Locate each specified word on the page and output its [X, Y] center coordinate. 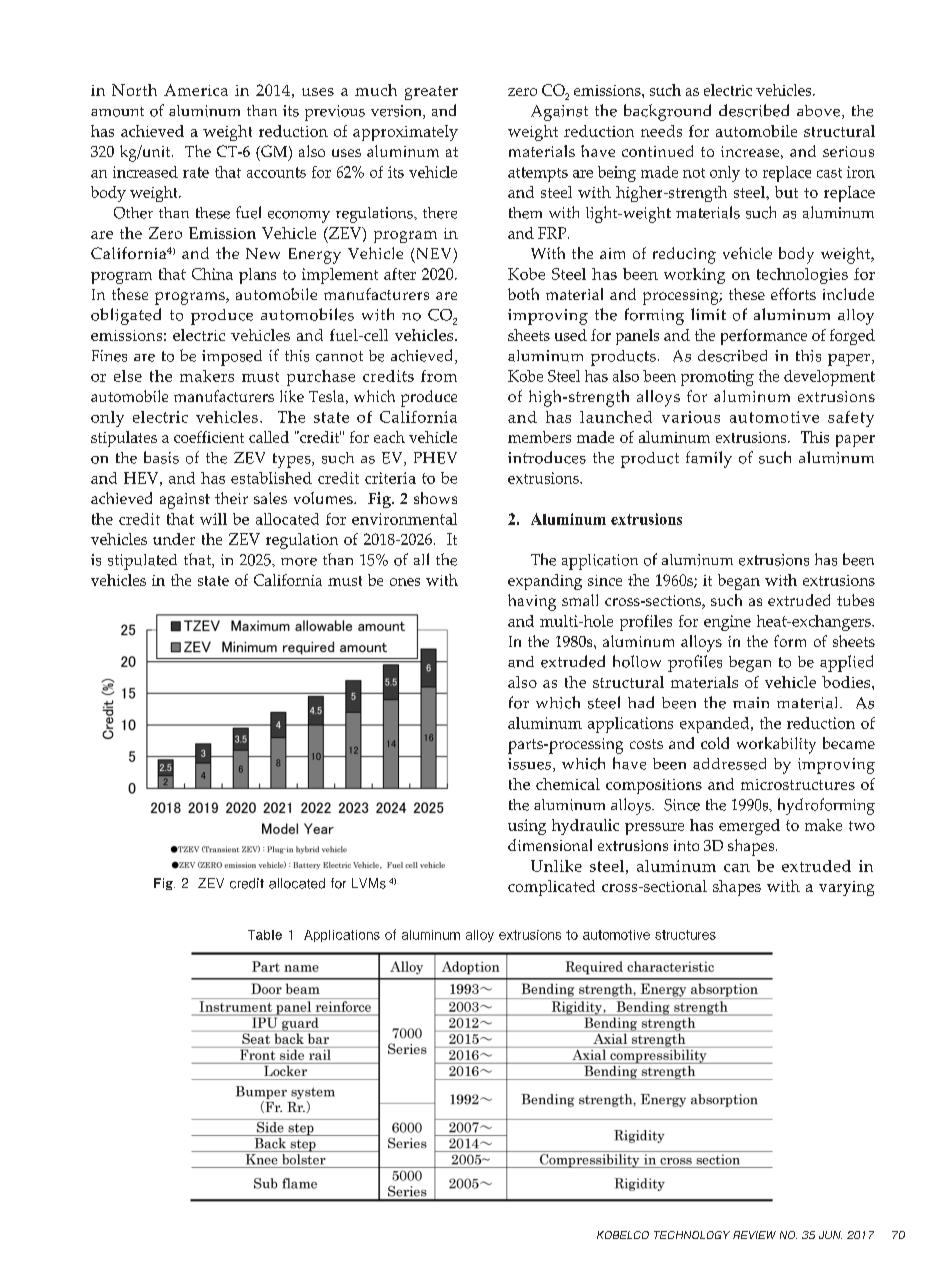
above [818, 111]
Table [265, 935]
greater [431, 93]
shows [435, 498]
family [709, 459]
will [213, 519]
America [196, 90]
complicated [551, 888]
